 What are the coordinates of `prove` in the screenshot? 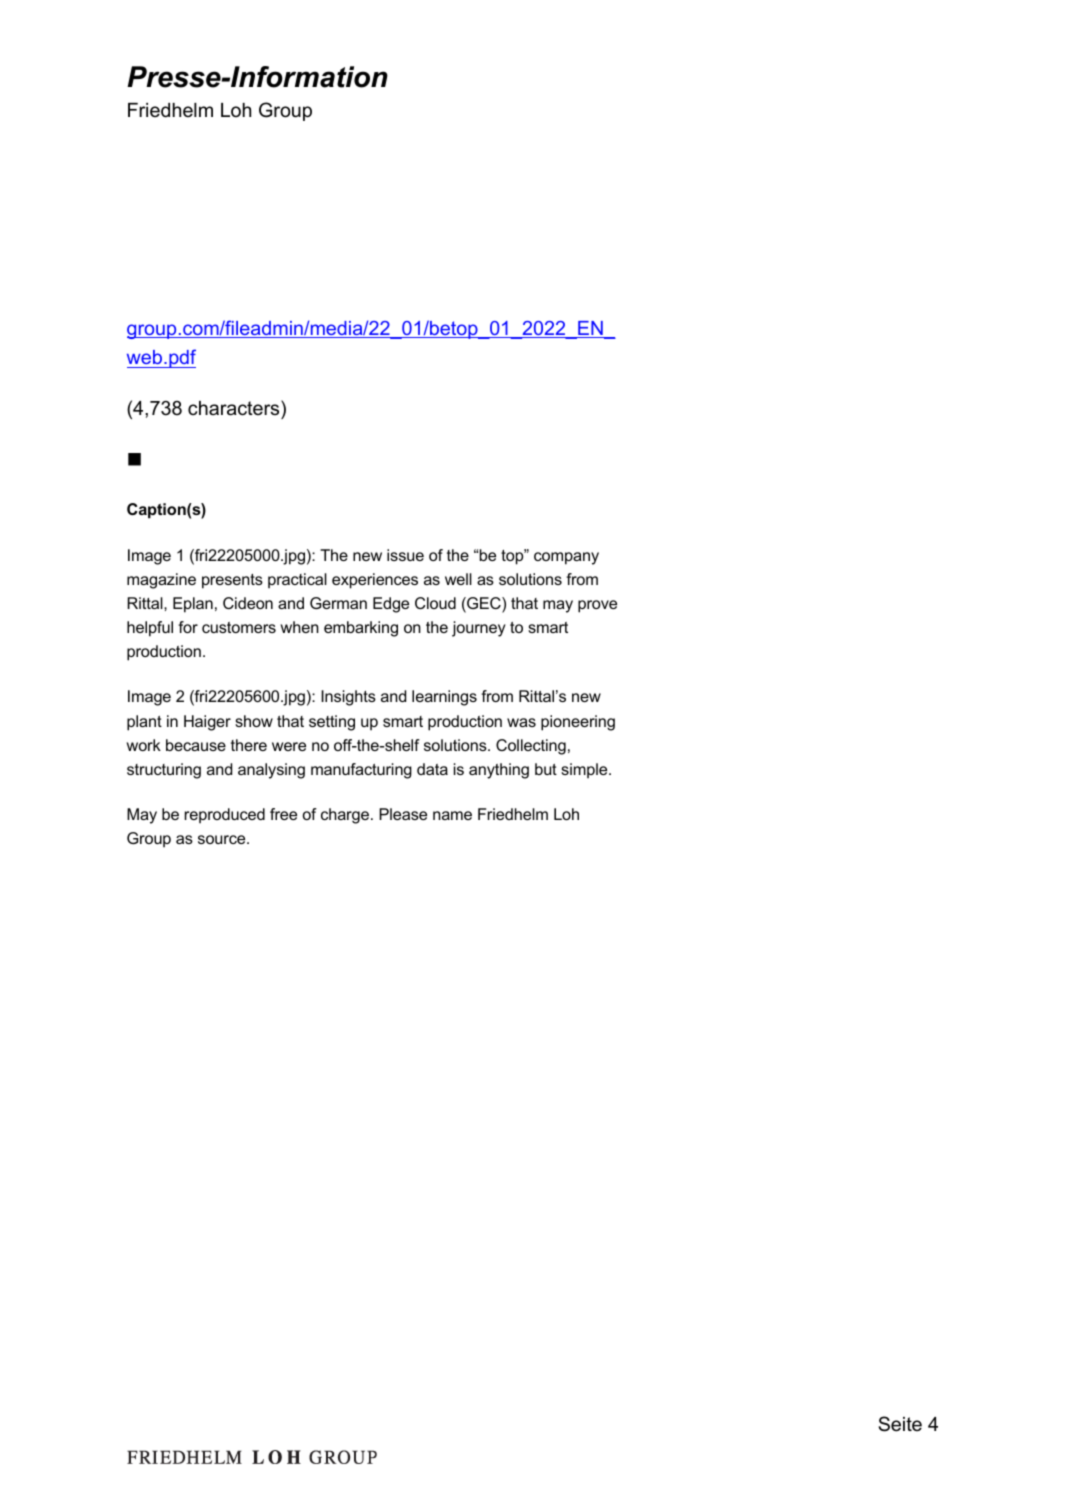 It's located at (597, 606).
